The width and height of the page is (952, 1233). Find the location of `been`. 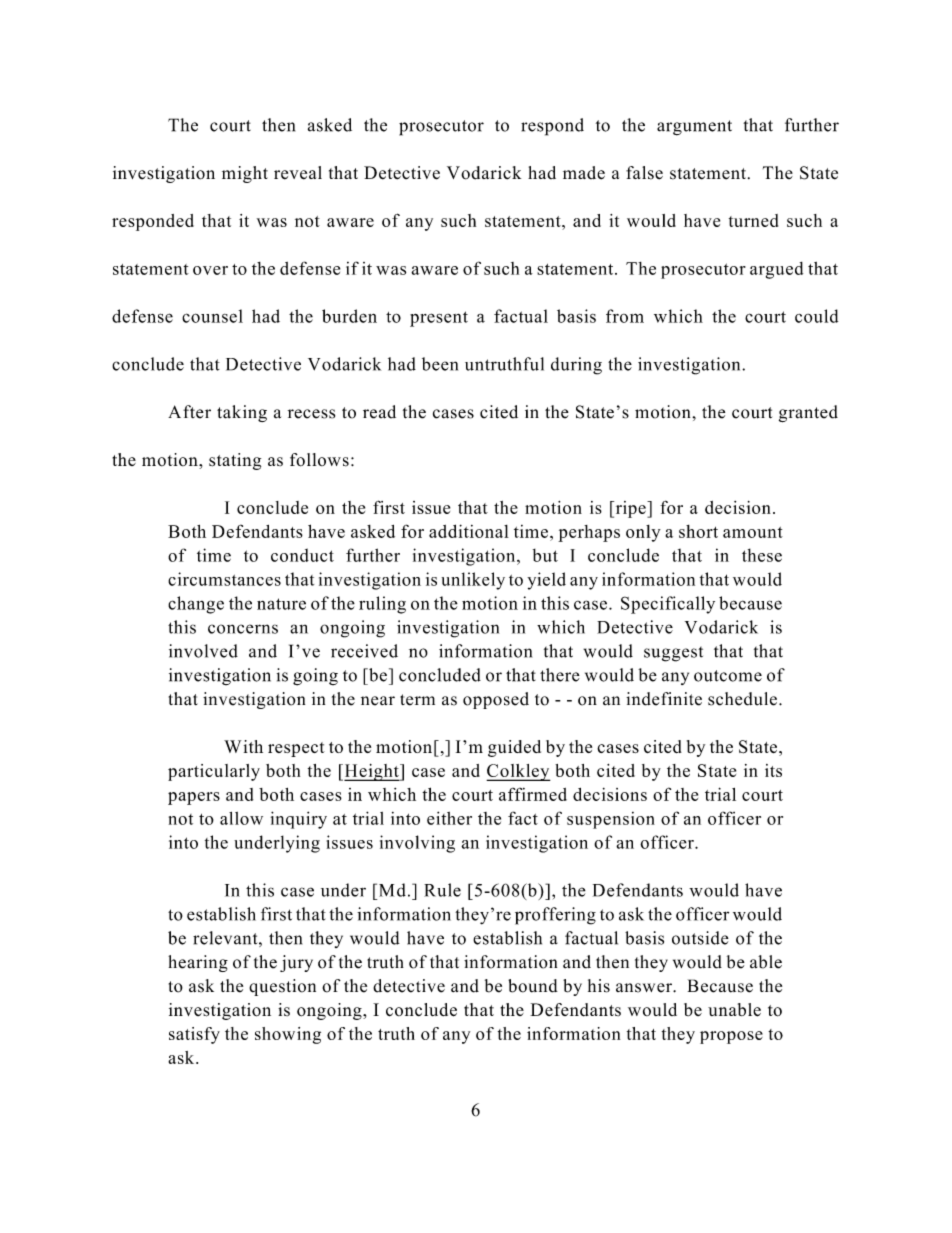

been is located at coordinates (440, 364).
